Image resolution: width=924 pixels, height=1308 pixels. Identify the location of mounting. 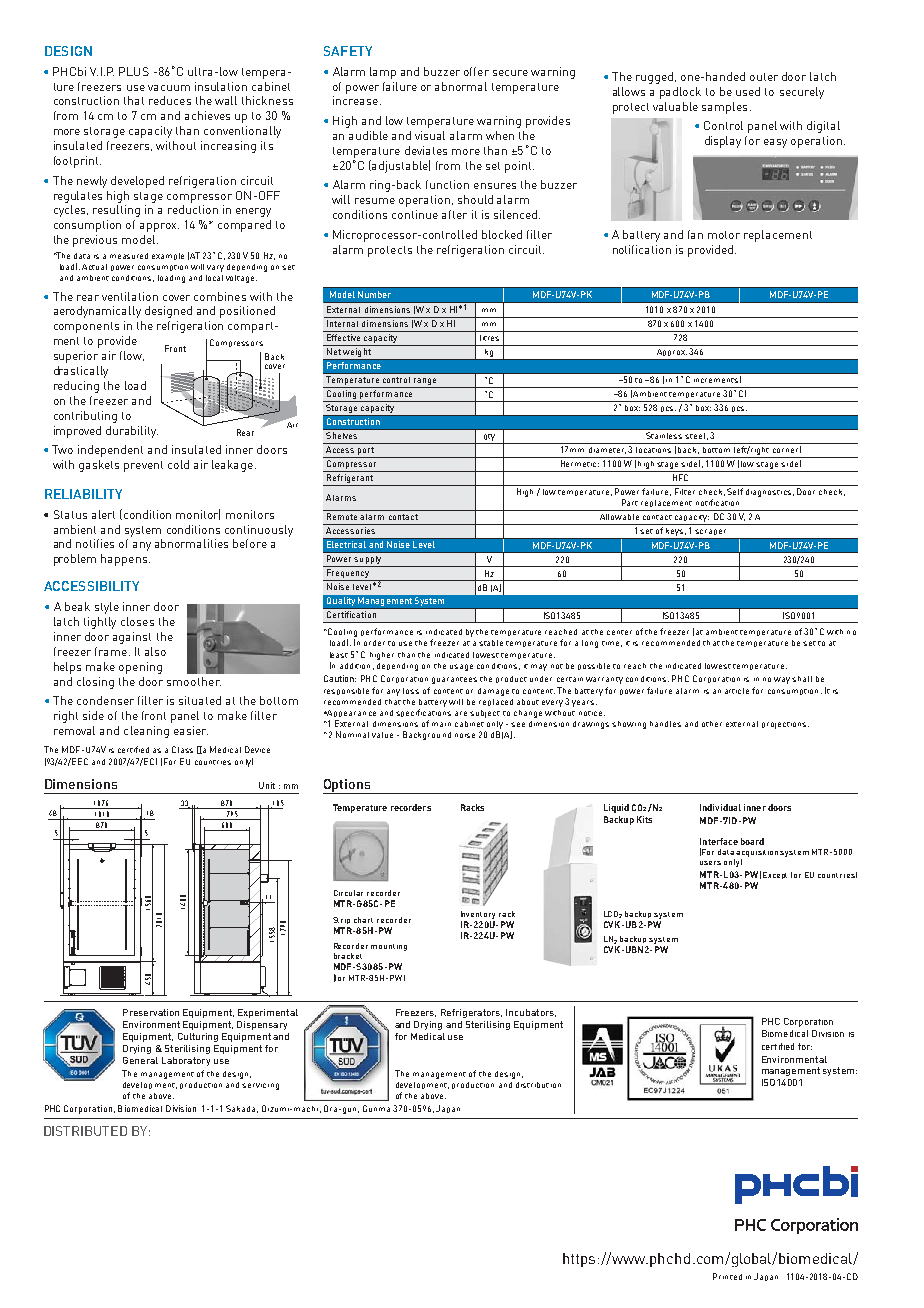
(389, 947).
